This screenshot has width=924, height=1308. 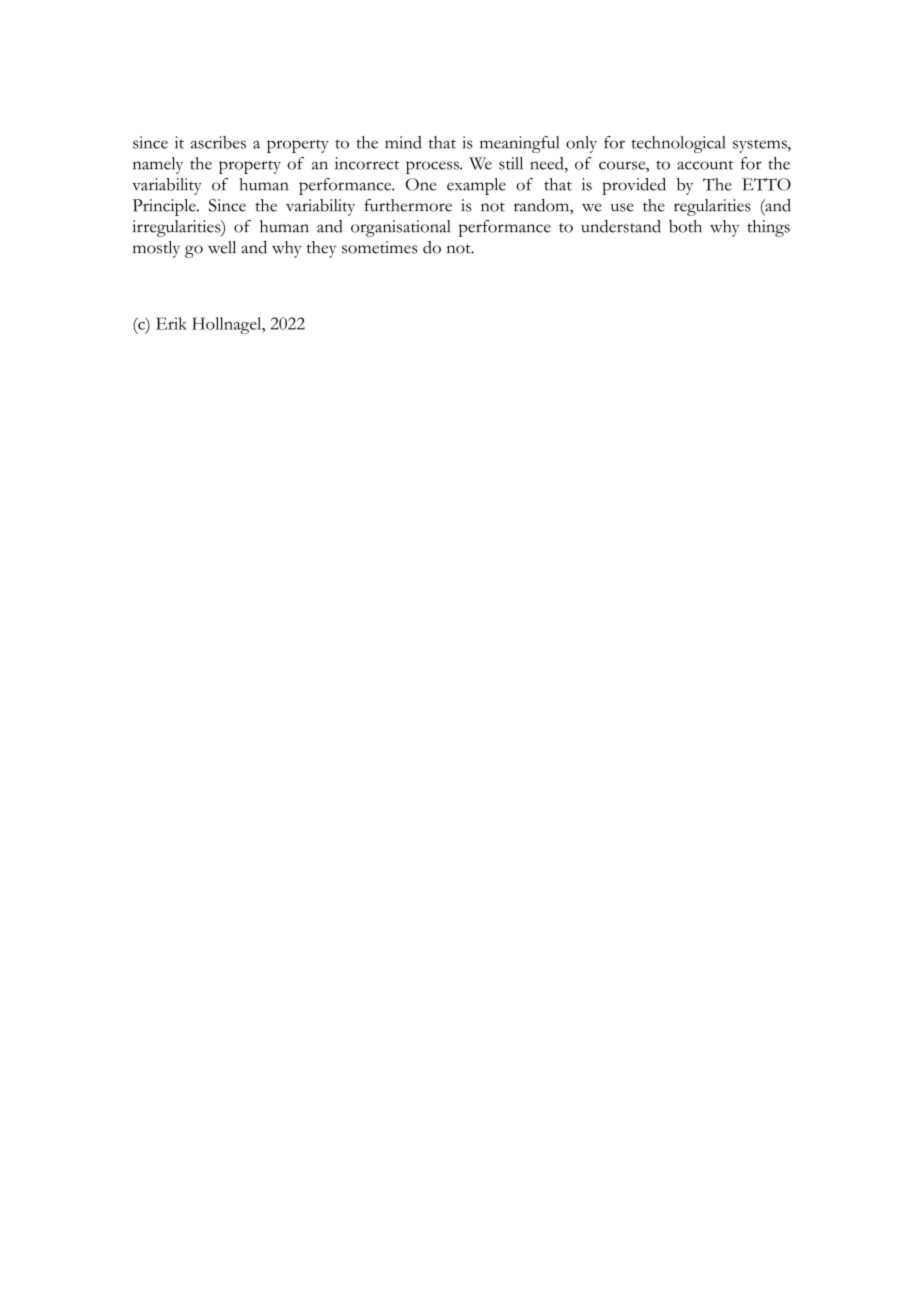 What do you see at coordinates (171, 323) in the screenshot?
I see `Erik` at bounding box center [171, 323].
